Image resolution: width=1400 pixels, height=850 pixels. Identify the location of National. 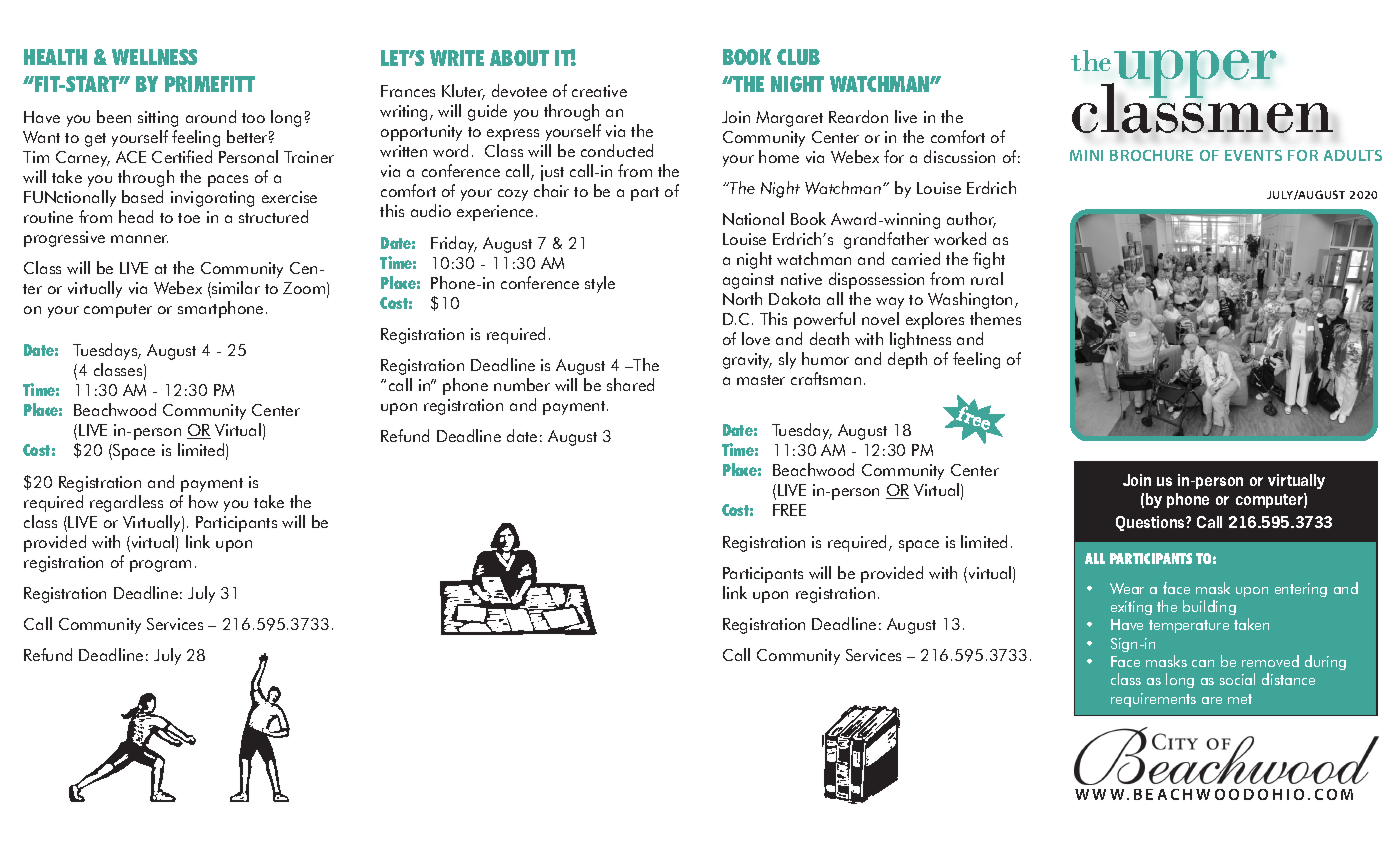
(753, 218).
